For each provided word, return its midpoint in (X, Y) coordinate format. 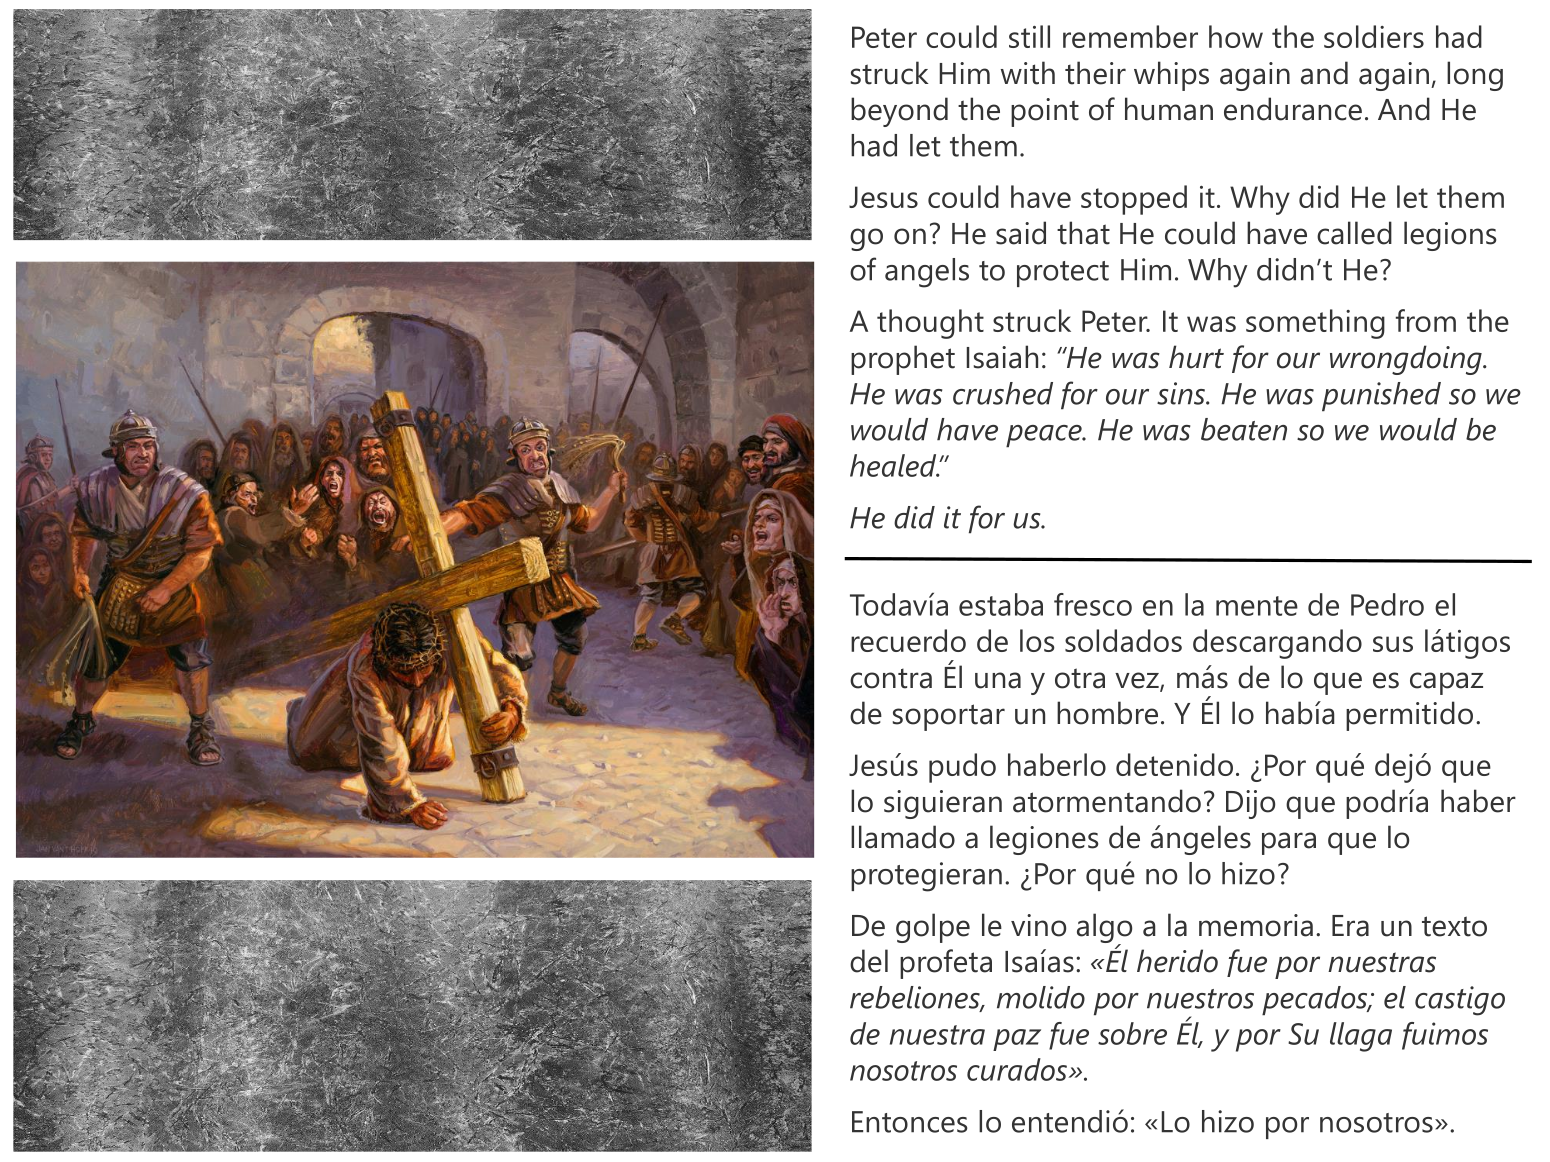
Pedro (1387, 604)
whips (1171, 76)
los (1037, 640)
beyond (899, 112)
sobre (1132, 1033)
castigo (1460, 1001)
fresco (1093, 604)
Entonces (910, 1122)
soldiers (1374, 36)
